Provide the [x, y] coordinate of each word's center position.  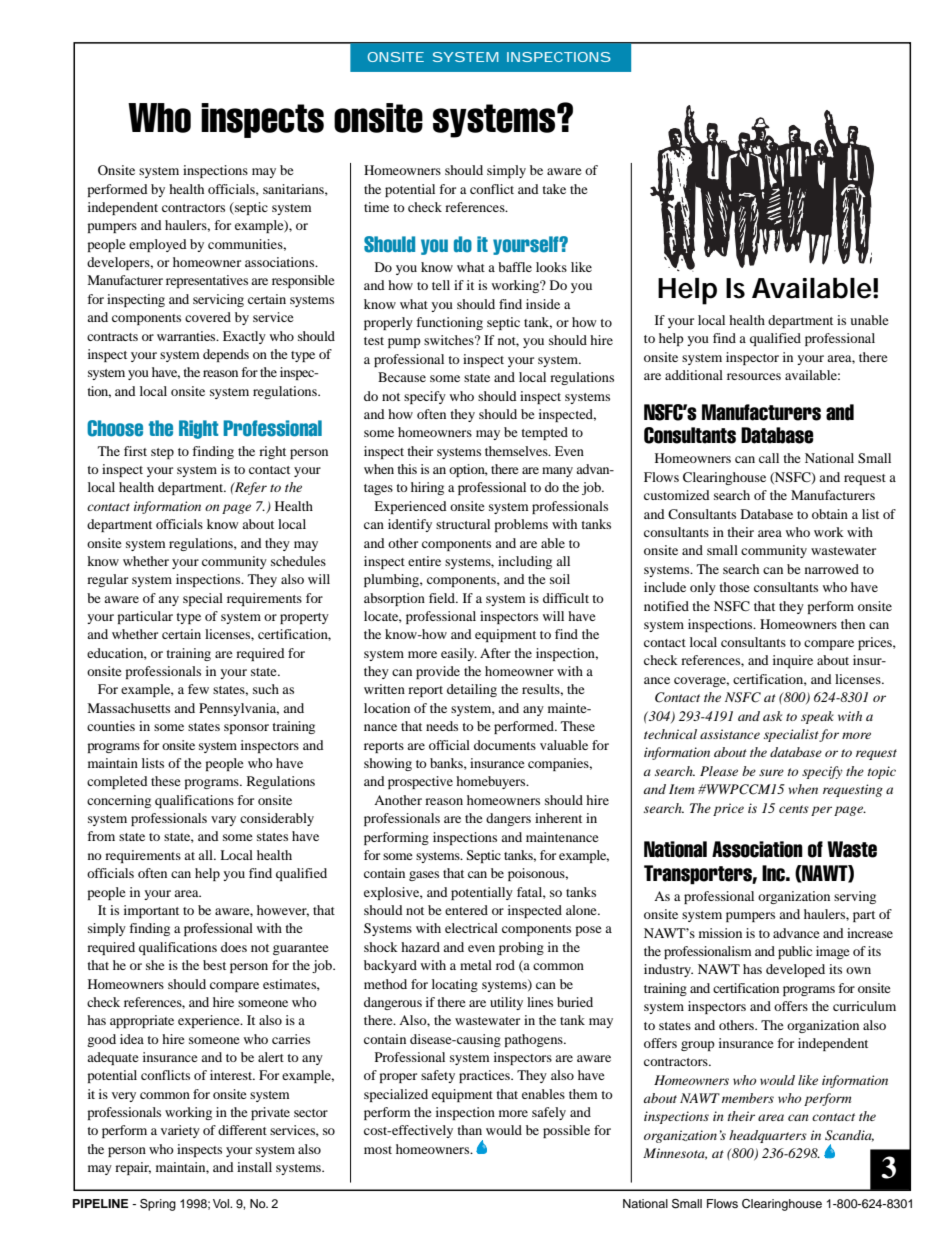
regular [107, 580]
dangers [508, 819]
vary [223, 821]
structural [463, 524]
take [554, 189]
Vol [222, 1203]
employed [158, 245]
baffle [515, 267]
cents [794, 809]
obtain [830, 514]
